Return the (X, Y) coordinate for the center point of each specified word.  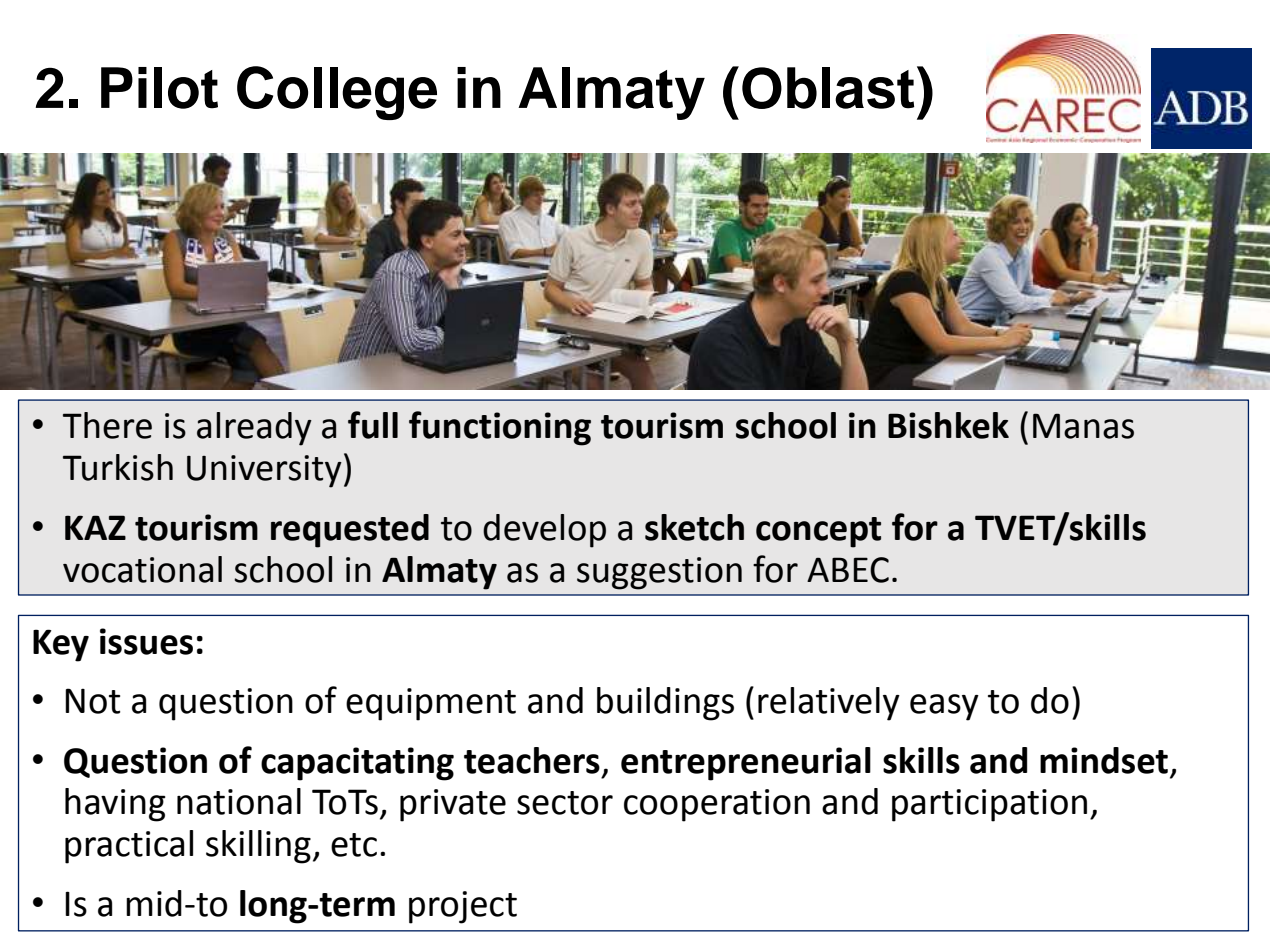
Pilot (159, 88)
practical (129, 847)
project (463, 907)
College (337, 93)
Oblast (828, 88)
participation (989, 805)
